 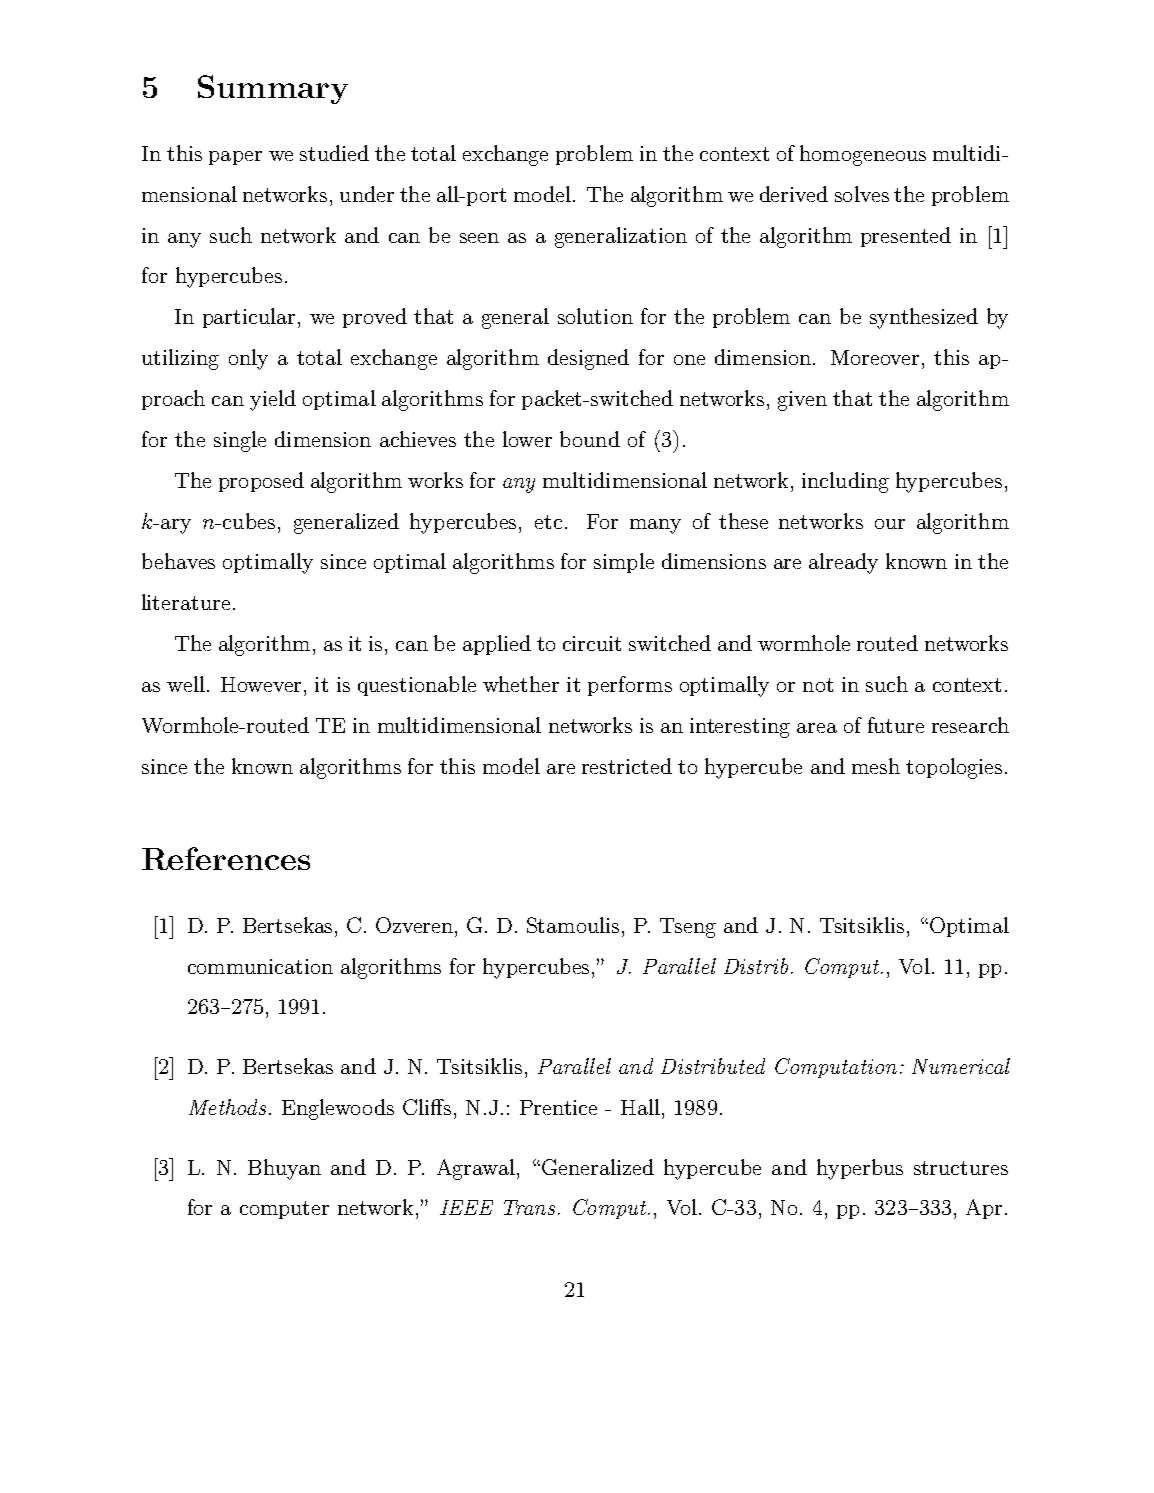 What do you see at coordinates (260, 966) in the page?
I see `communication` at bounding box center [260, 966].
